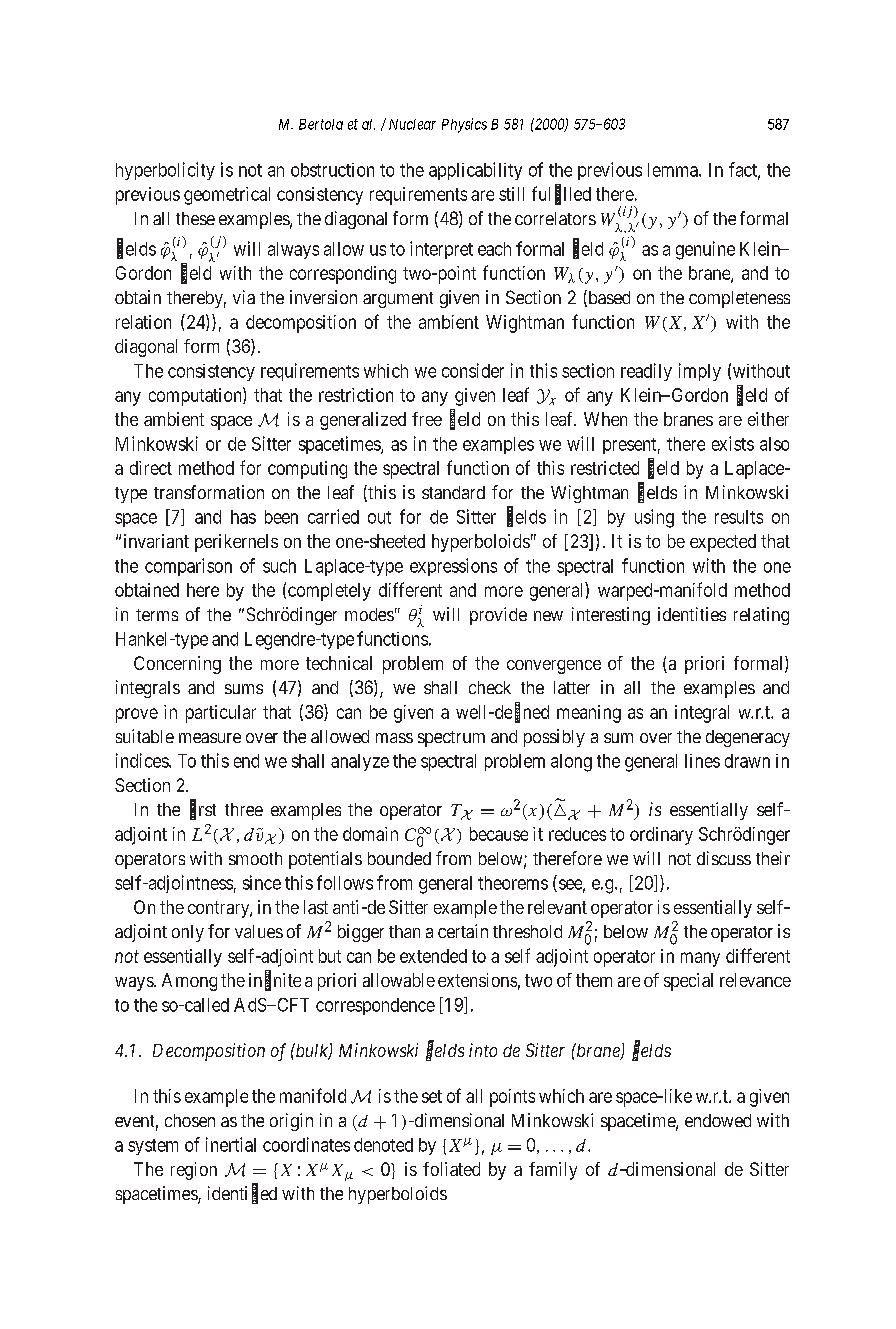 The image size is (896, 1329). What do you see at coordinates (194, 1171) in the page?
I see `region` at bounding box center [194, 1171].
